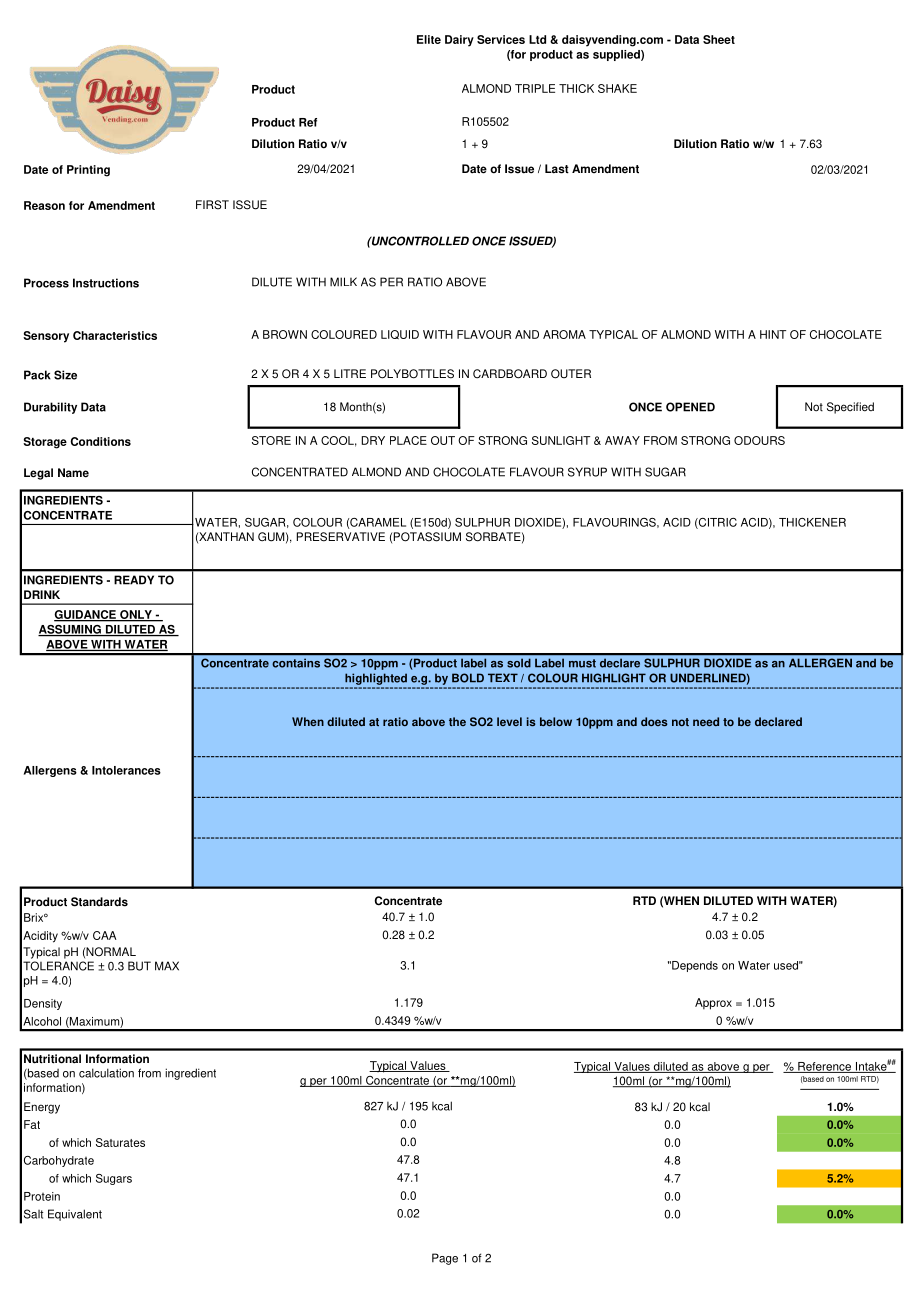  Describe the element at coordinates (759, 440) in the page. I see `ODOURS` at that location.
